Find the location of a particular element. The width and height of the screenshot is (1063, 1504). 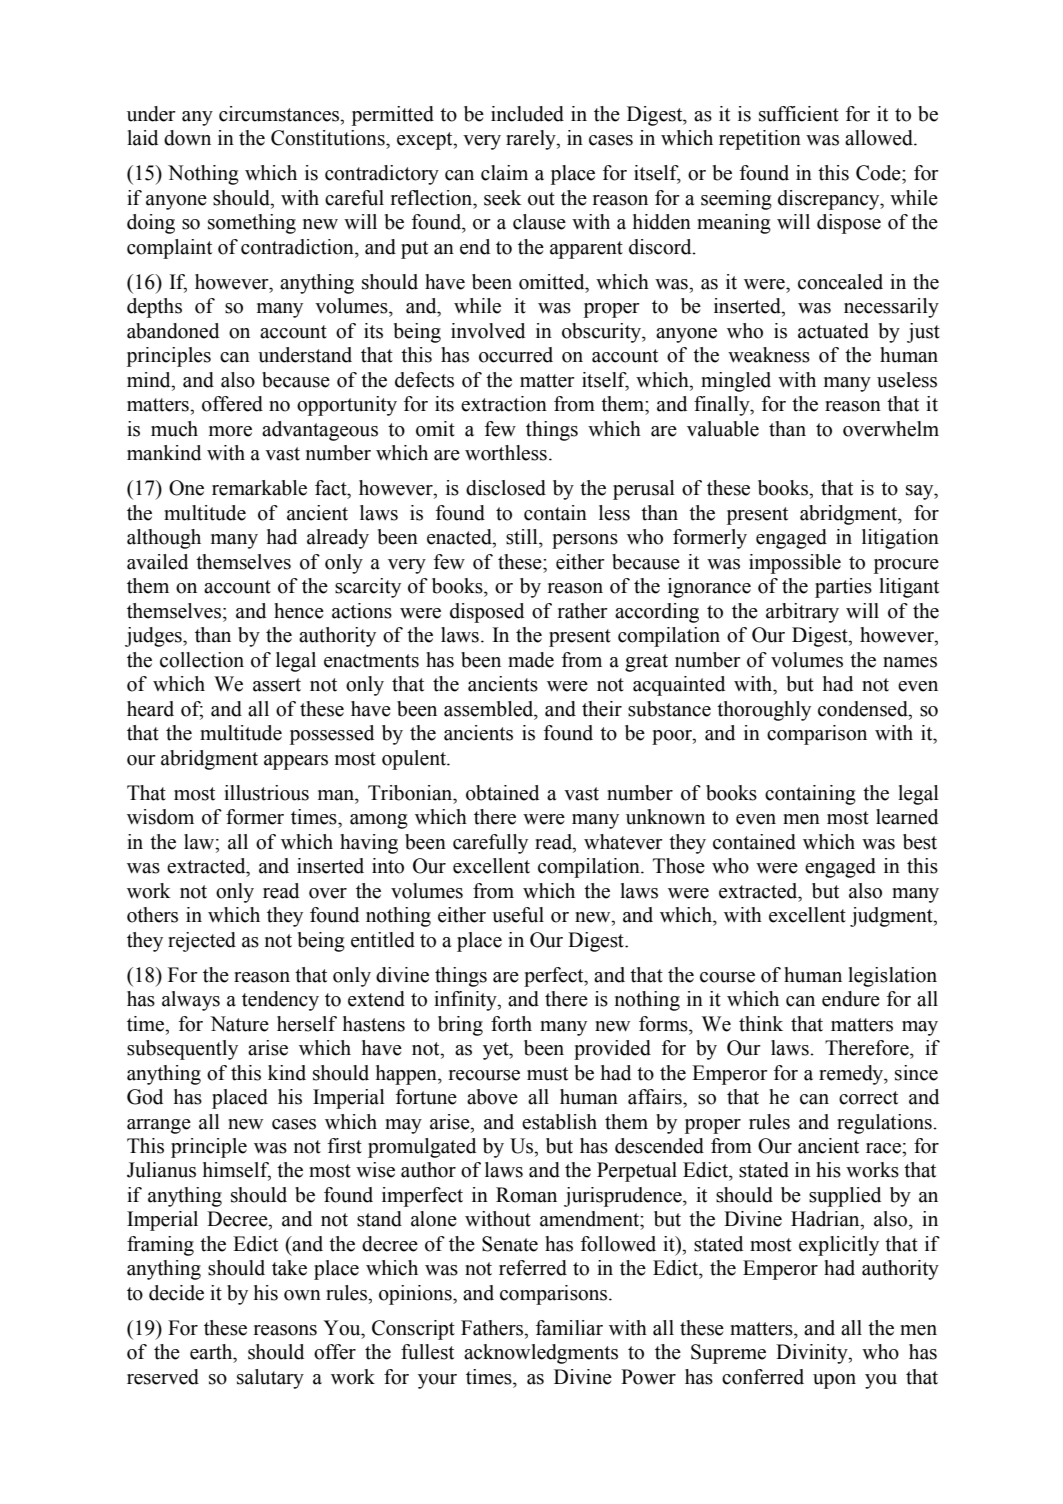

acknowledgments is located at coordinates (541, 1354).
